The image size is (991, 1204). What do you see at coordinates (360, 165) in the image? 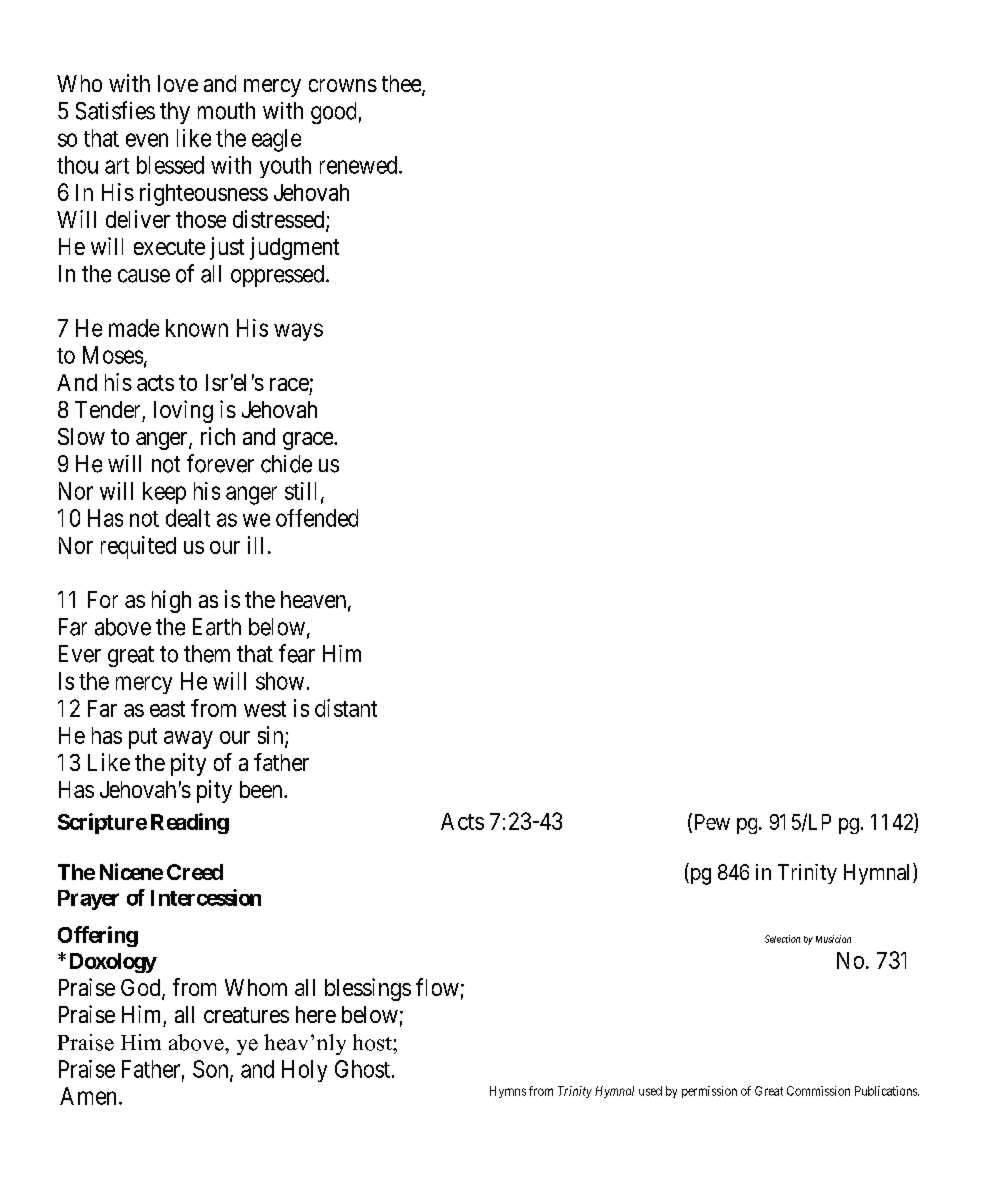
I see `renewed` at bounding box center [360, 165].
